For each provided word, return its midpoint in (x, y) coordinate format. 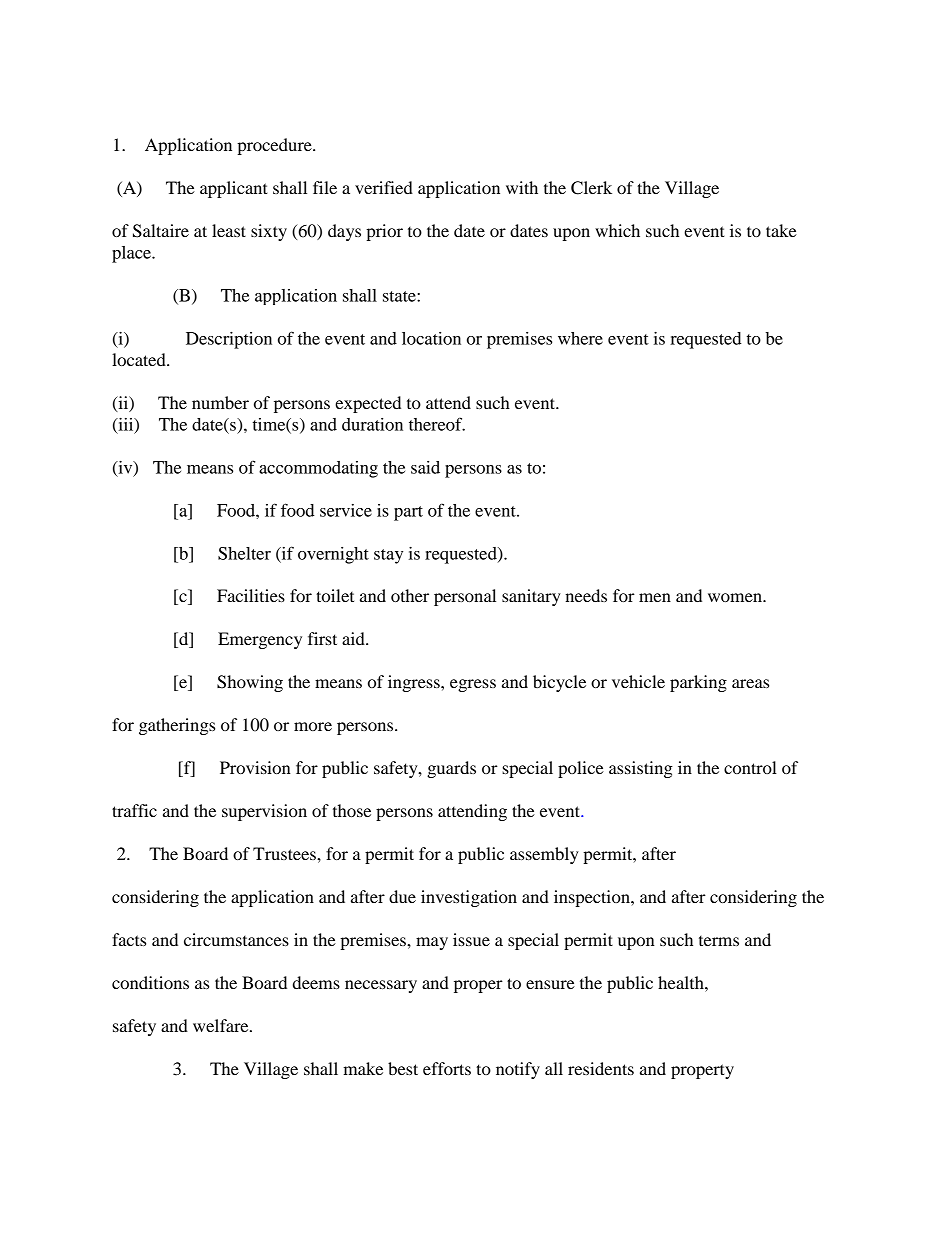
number (220, 402)
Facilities (251, 595)
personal (465, 597)
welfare (222, 1025)
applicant (234, 189)
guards (451, 769)
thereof (437, 424)
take (781, 230)
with (522, 187)
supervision (264, 812)
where (580, 338)
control (750, 767)
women (736, 597)
